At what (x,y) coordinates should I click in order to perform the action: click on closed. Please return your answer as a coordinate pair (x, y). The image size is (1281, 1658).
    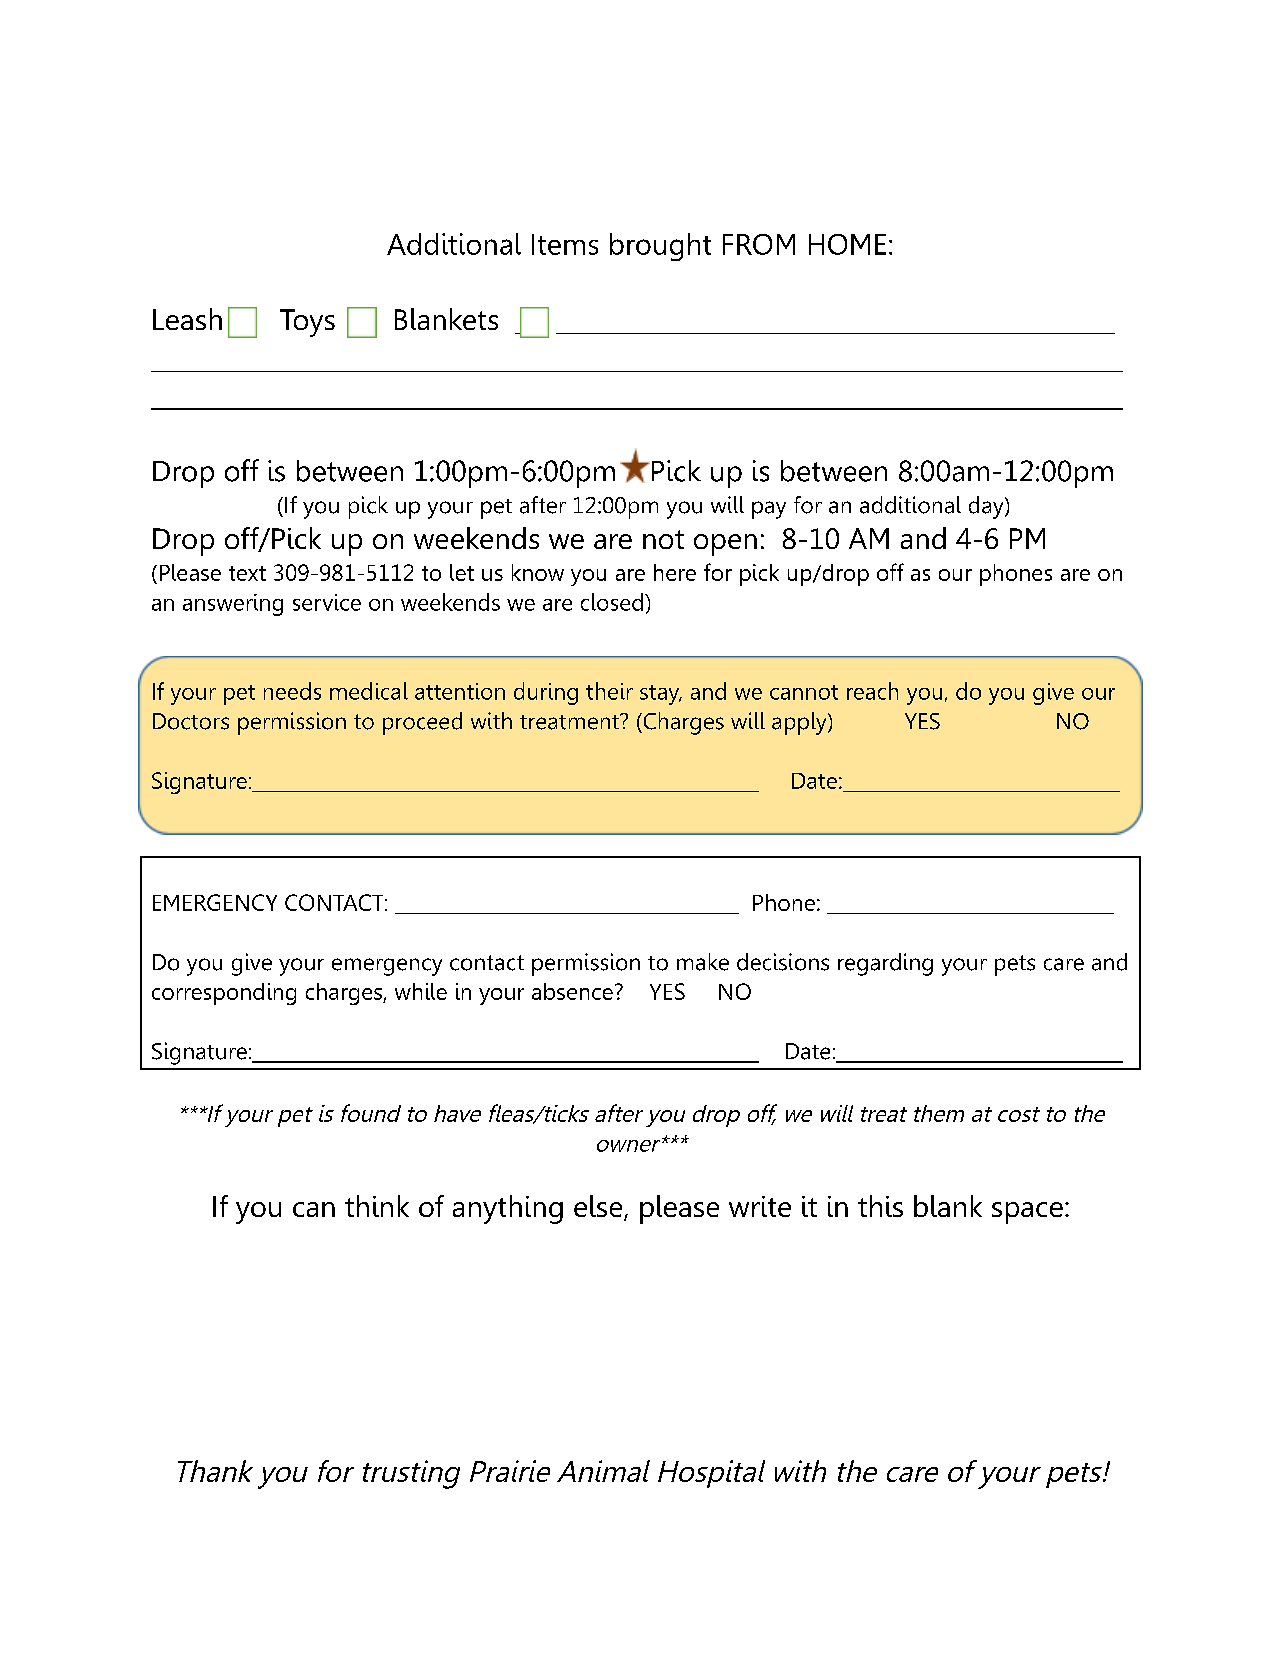
    Looking at the image, I should click on (613, 602).
